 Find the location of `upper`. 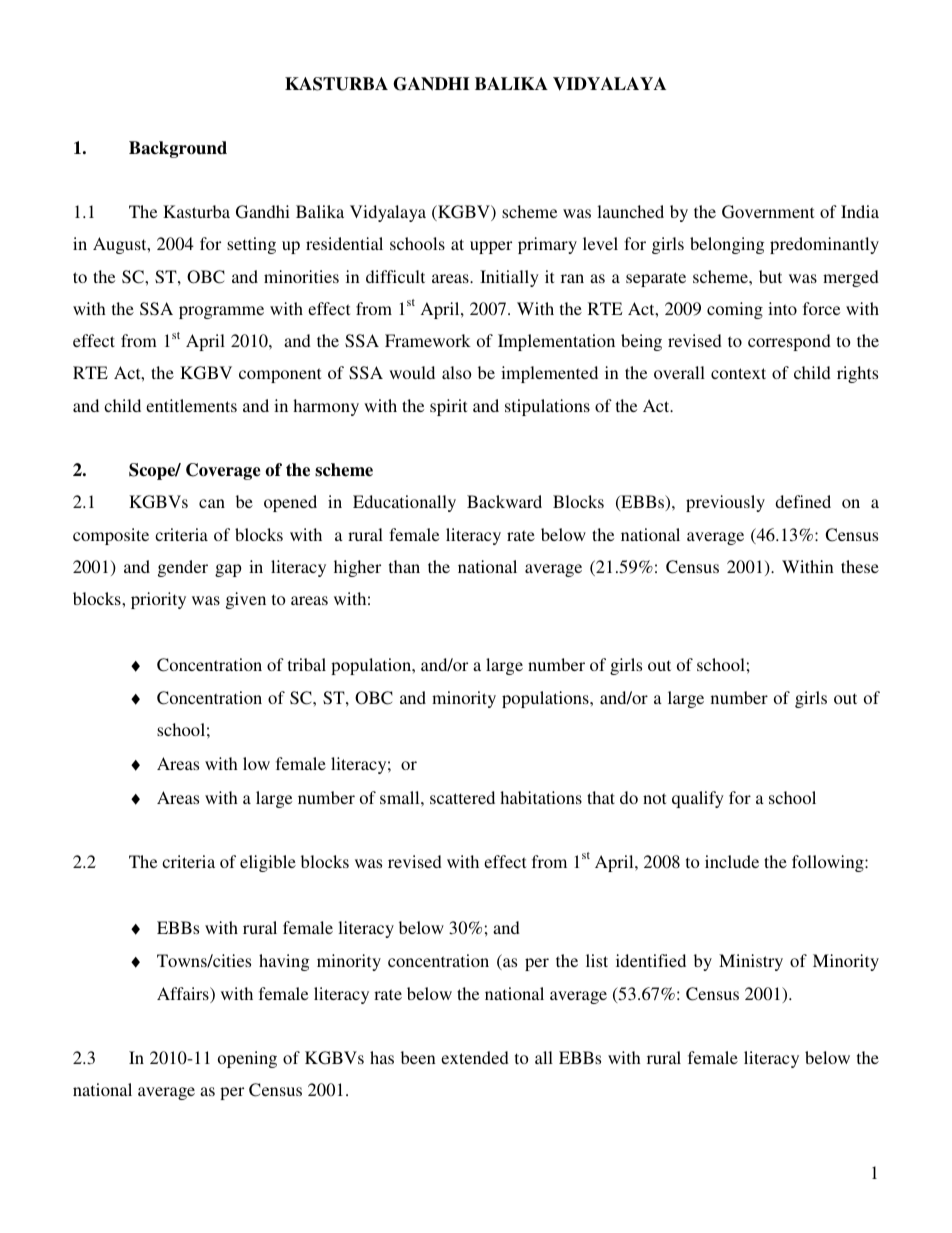

upper is located at coordinates (491, 247).
